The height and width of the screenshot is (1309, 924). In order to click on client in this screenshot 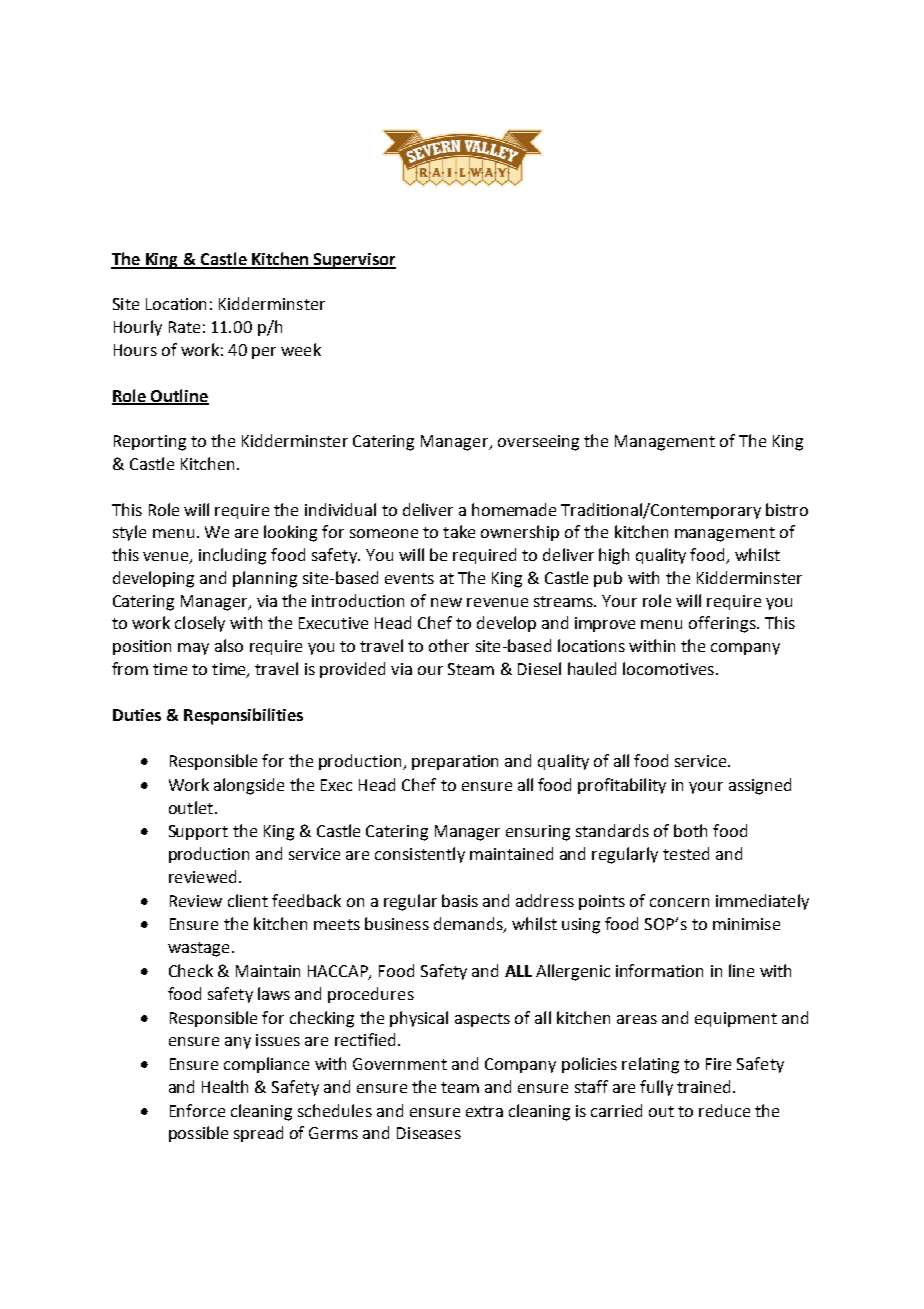, I will do `click(248, 900)`.
